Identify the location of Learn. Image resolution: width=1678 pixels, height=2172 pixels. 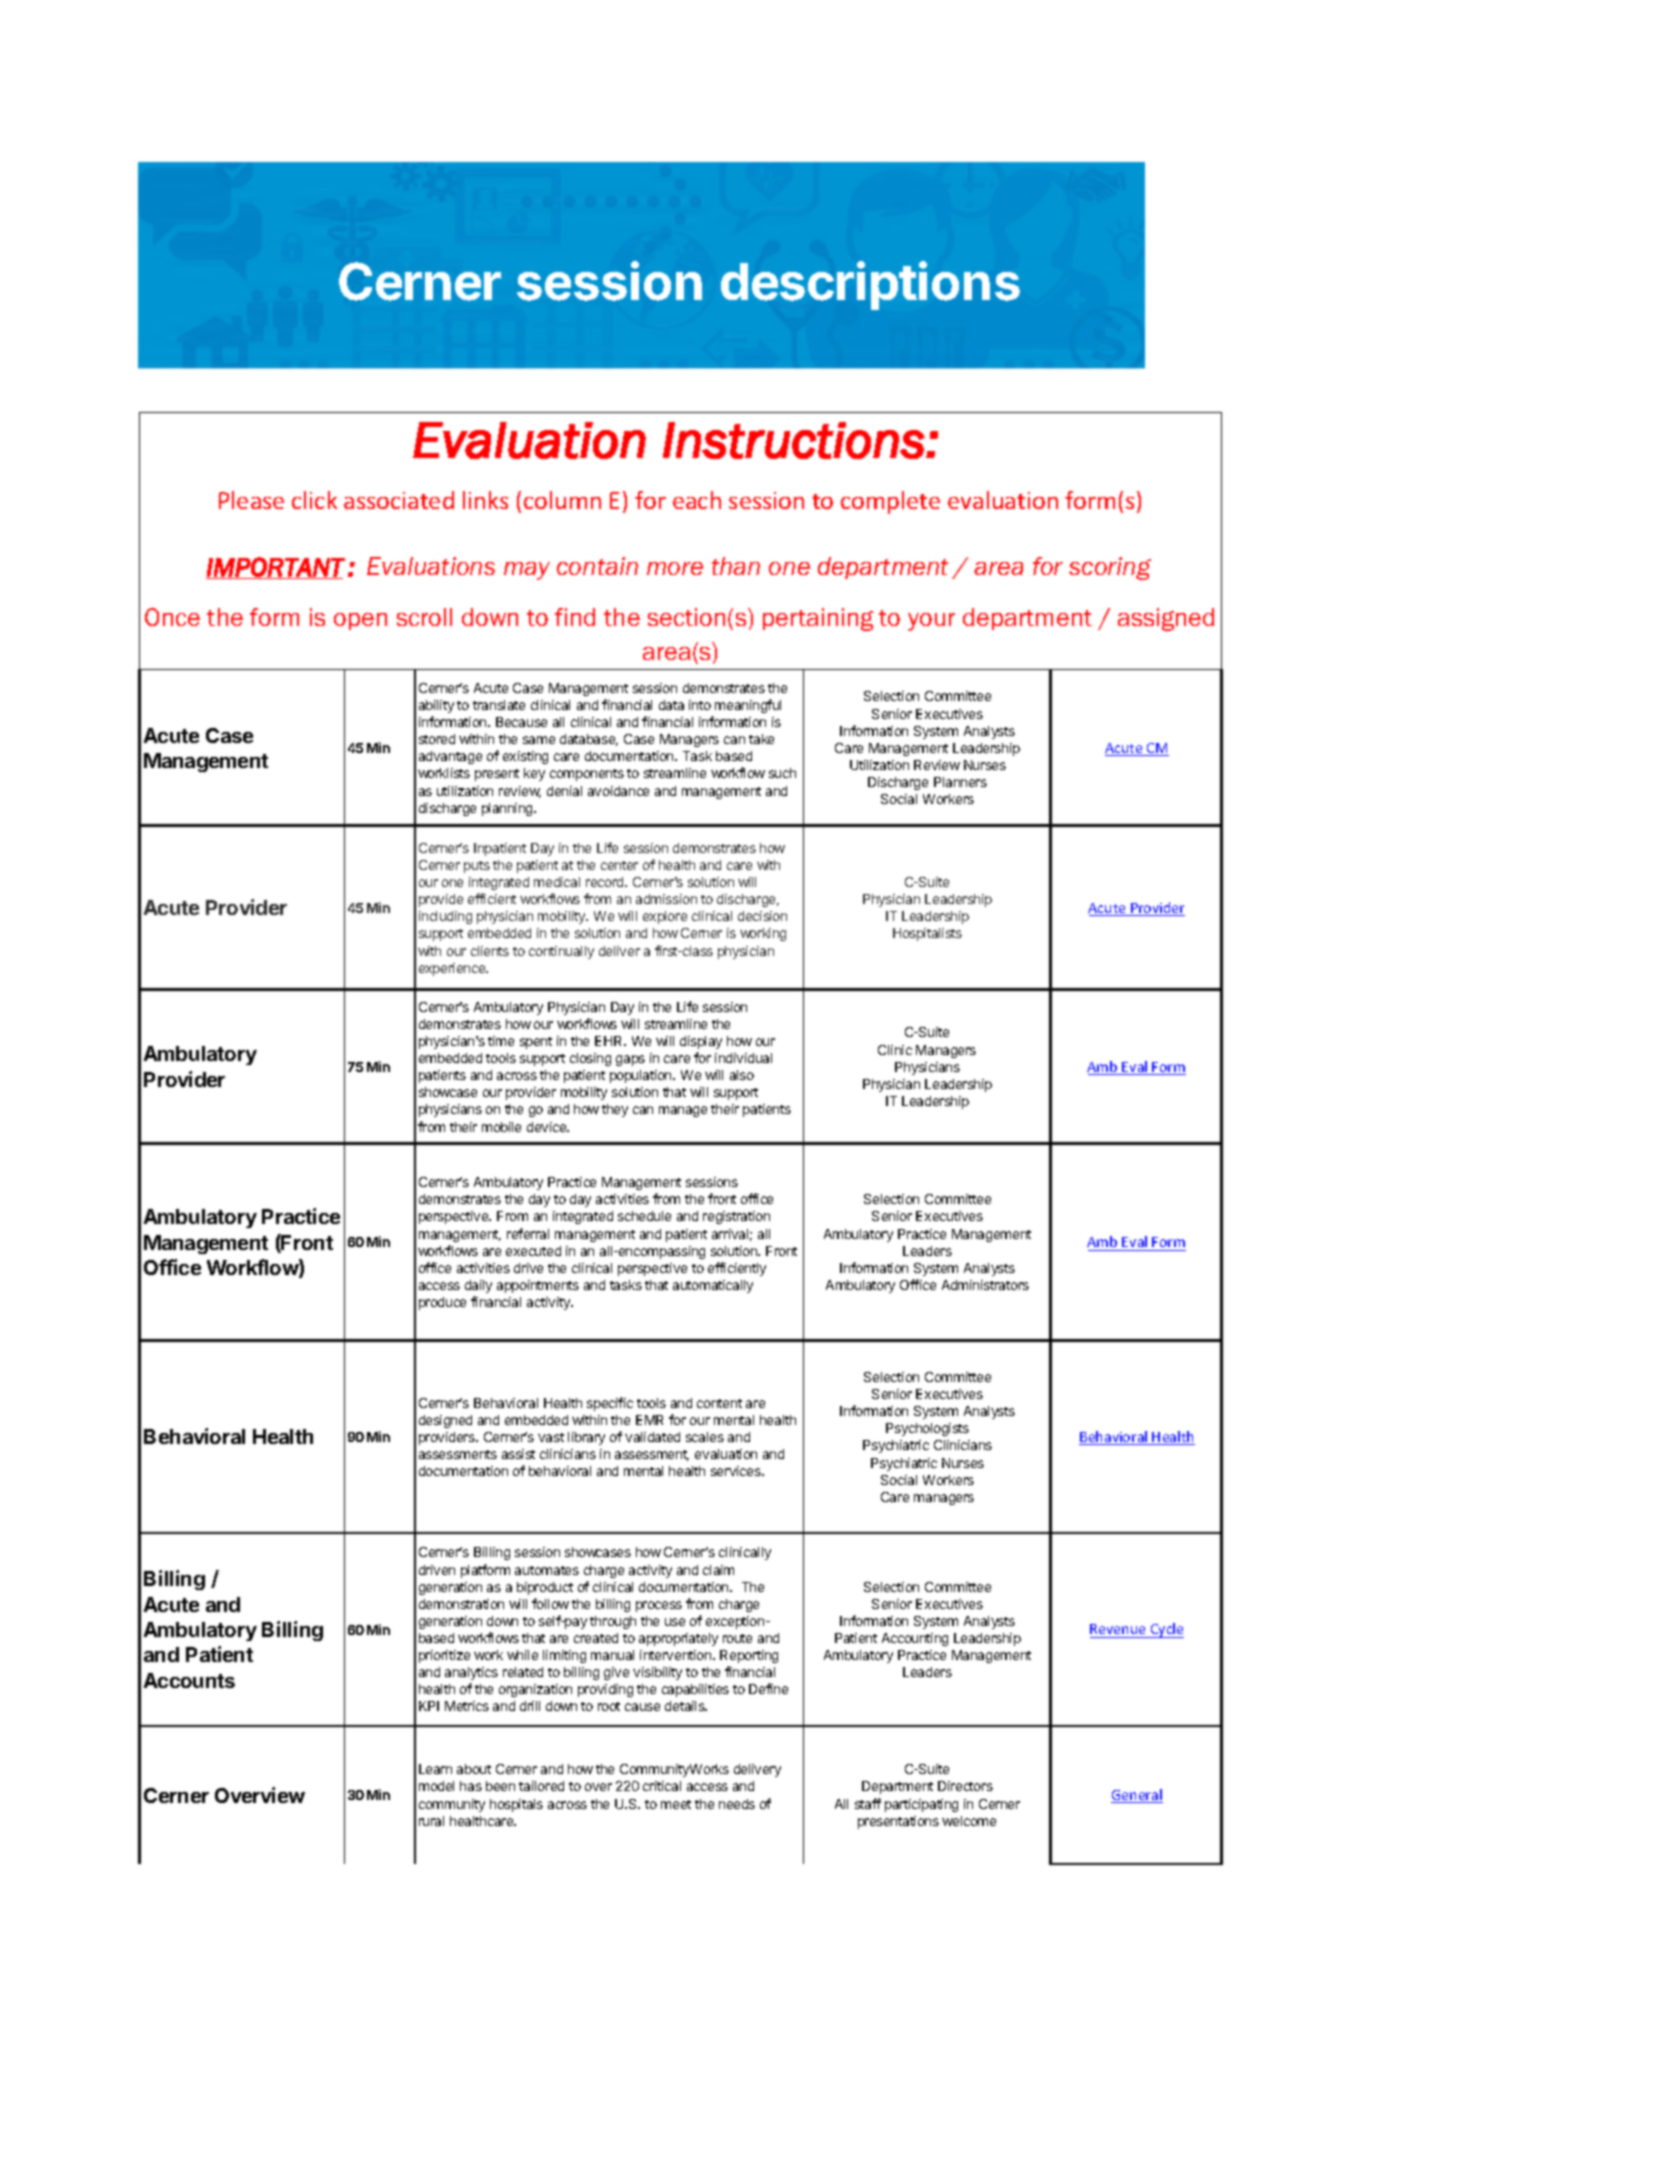
(435, 1769).
